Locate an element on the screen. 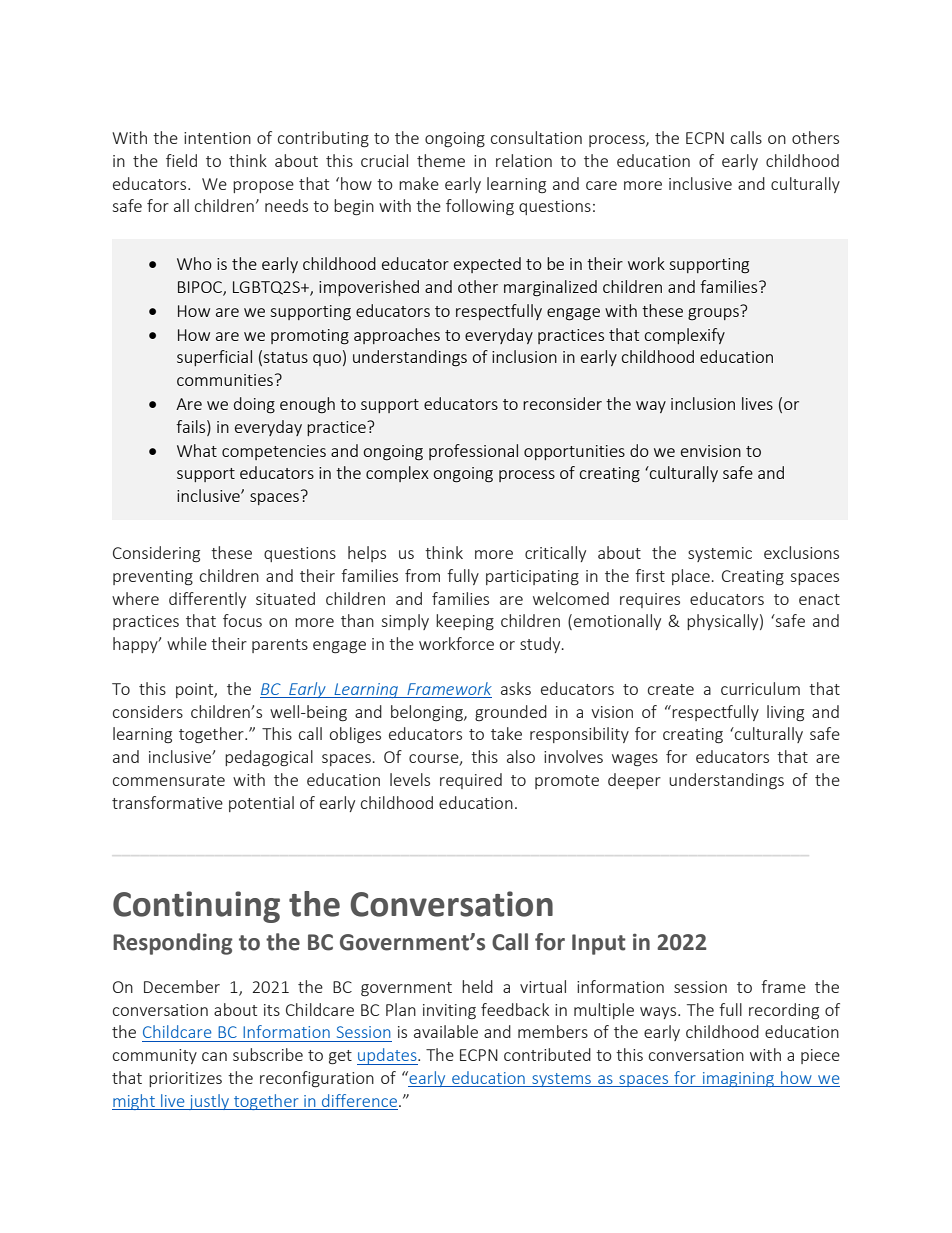 Image resolution: width=952 pixels, height=1233 pixels. What is located at coordinates (197, 450).
